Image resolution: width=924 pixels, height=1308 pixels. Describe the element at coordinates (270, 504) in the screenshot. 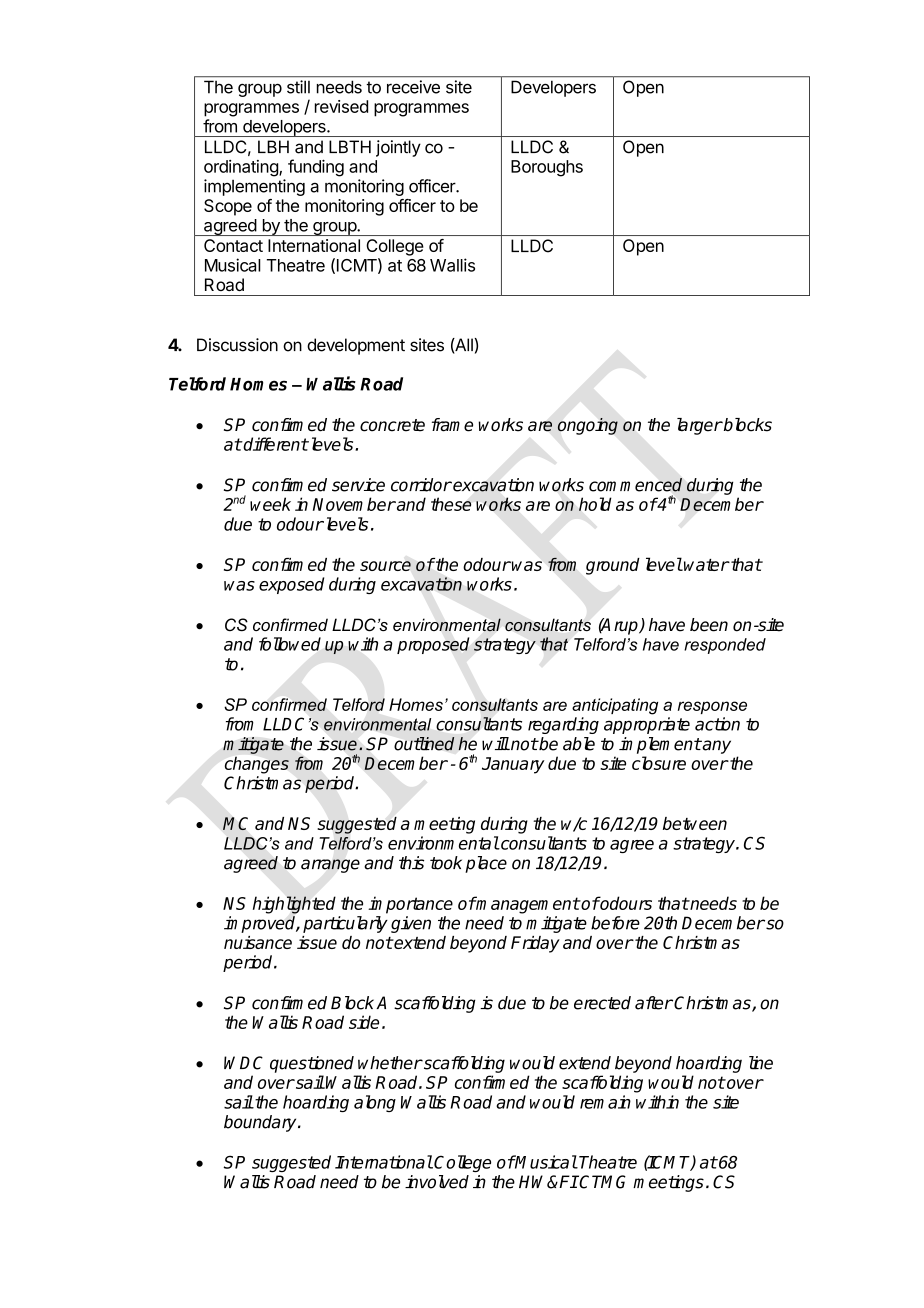

I see `week` at that location.
